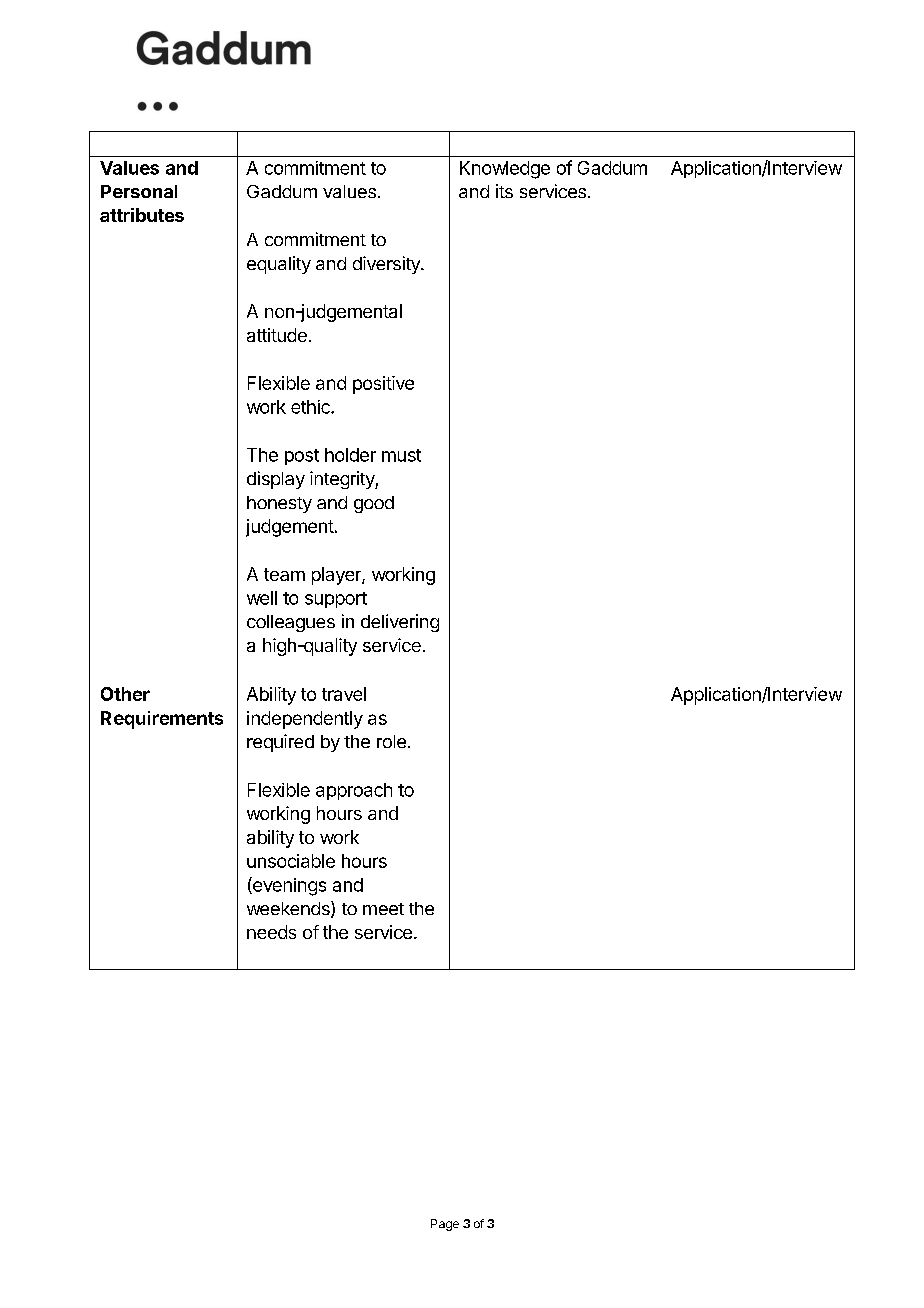 This screenshot has height=1308, width=924. Describe the element at coordinates (305, 720) in the screenshot. I see `independently` at that location.
